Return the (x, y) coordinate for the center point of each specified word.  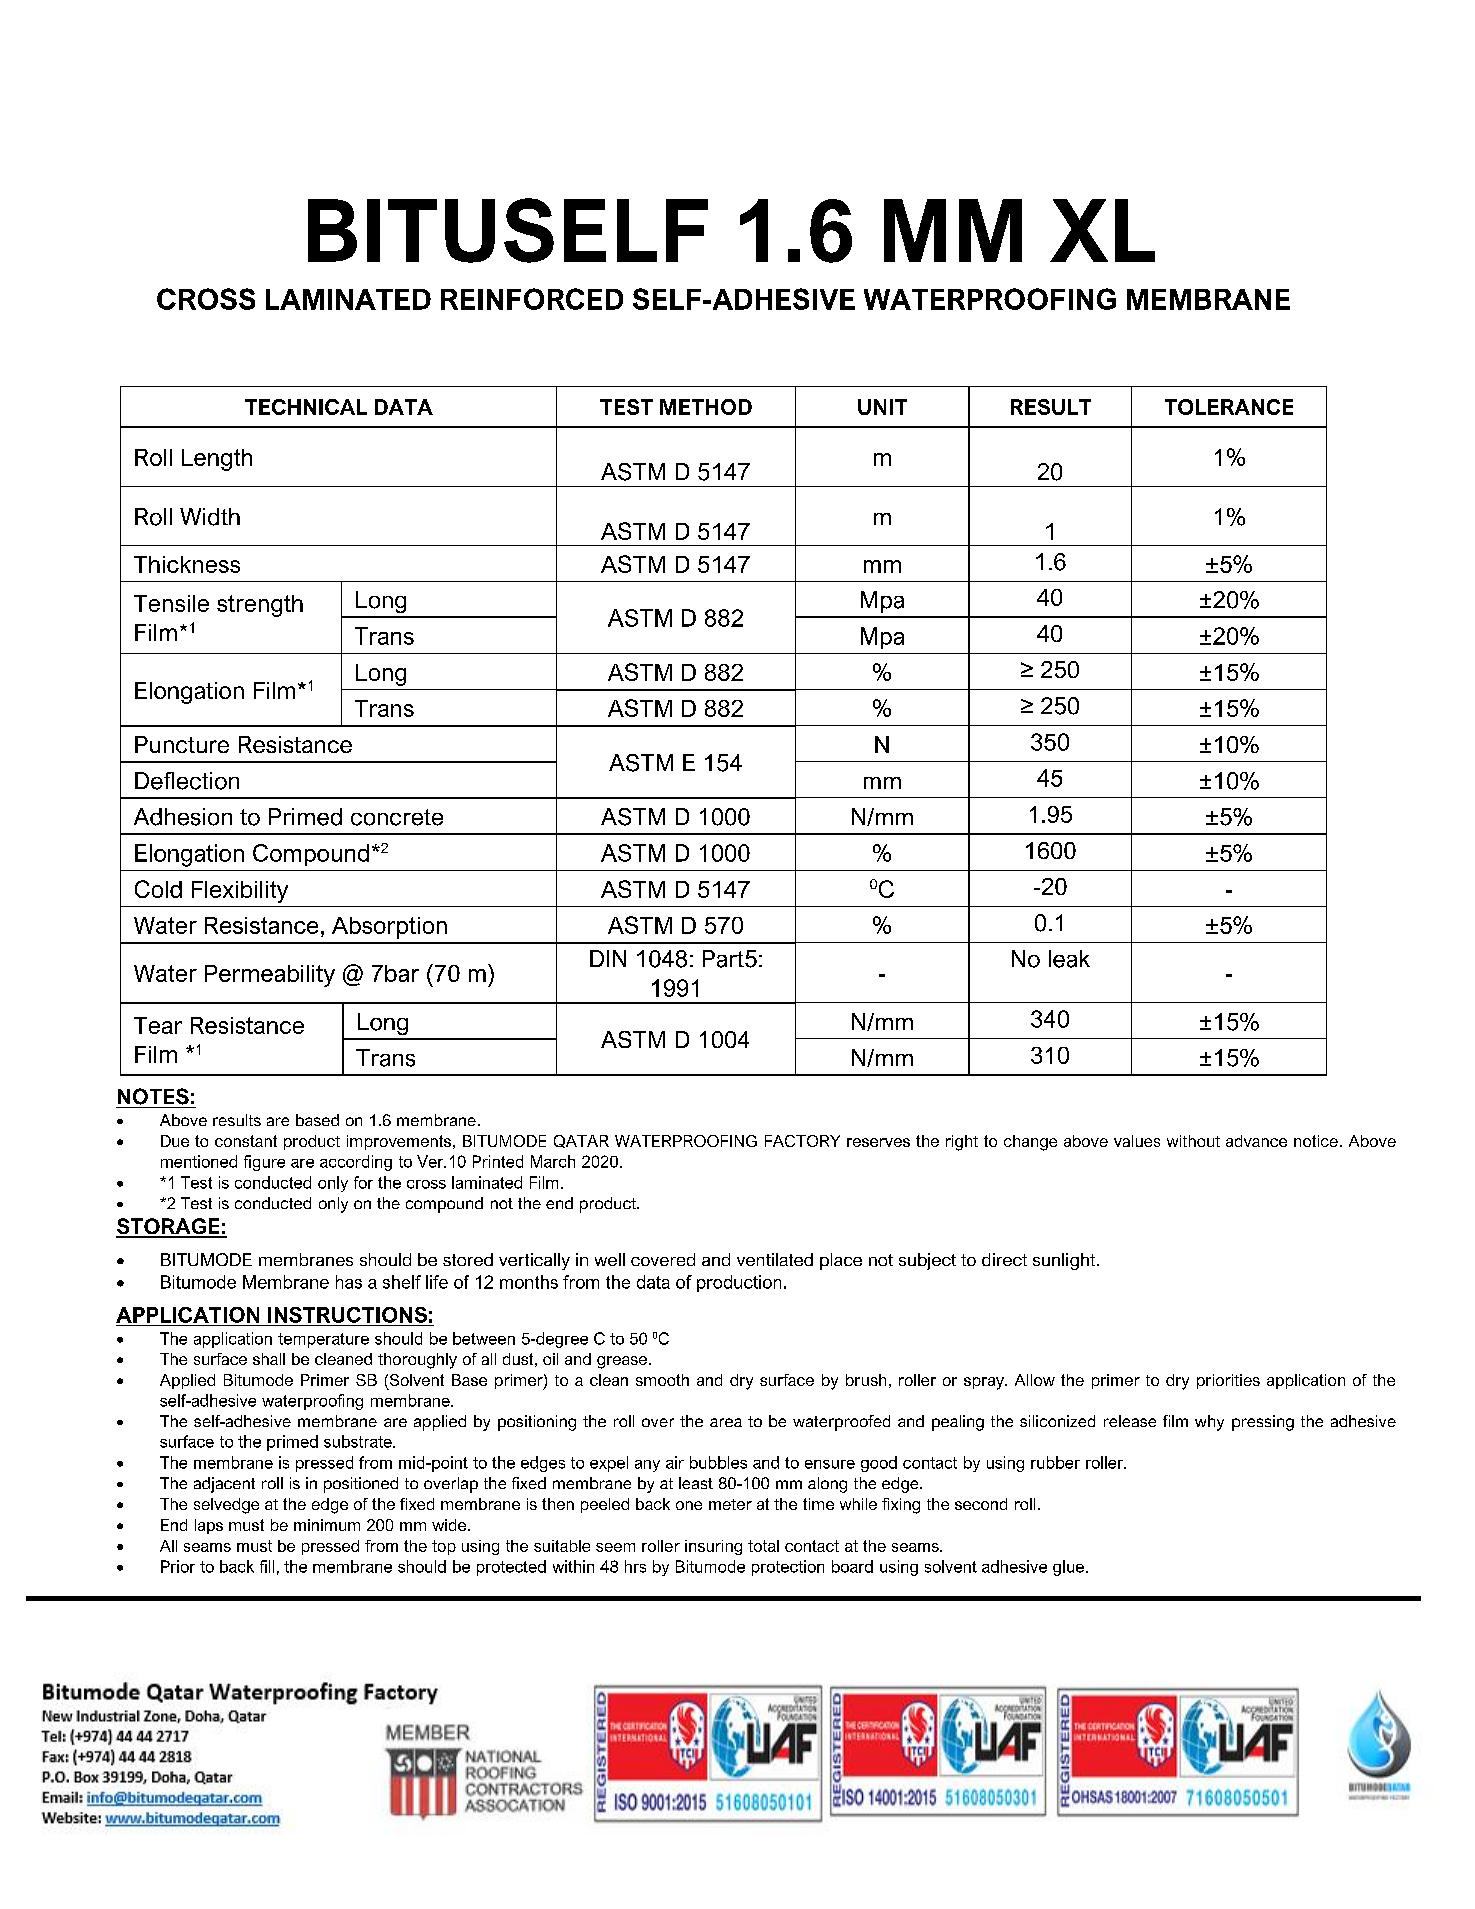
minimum (327, 1525)
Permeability (270, 976)
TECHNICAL (306, 407)
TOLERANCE (1229, 407)
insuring (713, 1547)
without (1193, 1141)
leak (1069, 959)
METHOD (706, 407)
